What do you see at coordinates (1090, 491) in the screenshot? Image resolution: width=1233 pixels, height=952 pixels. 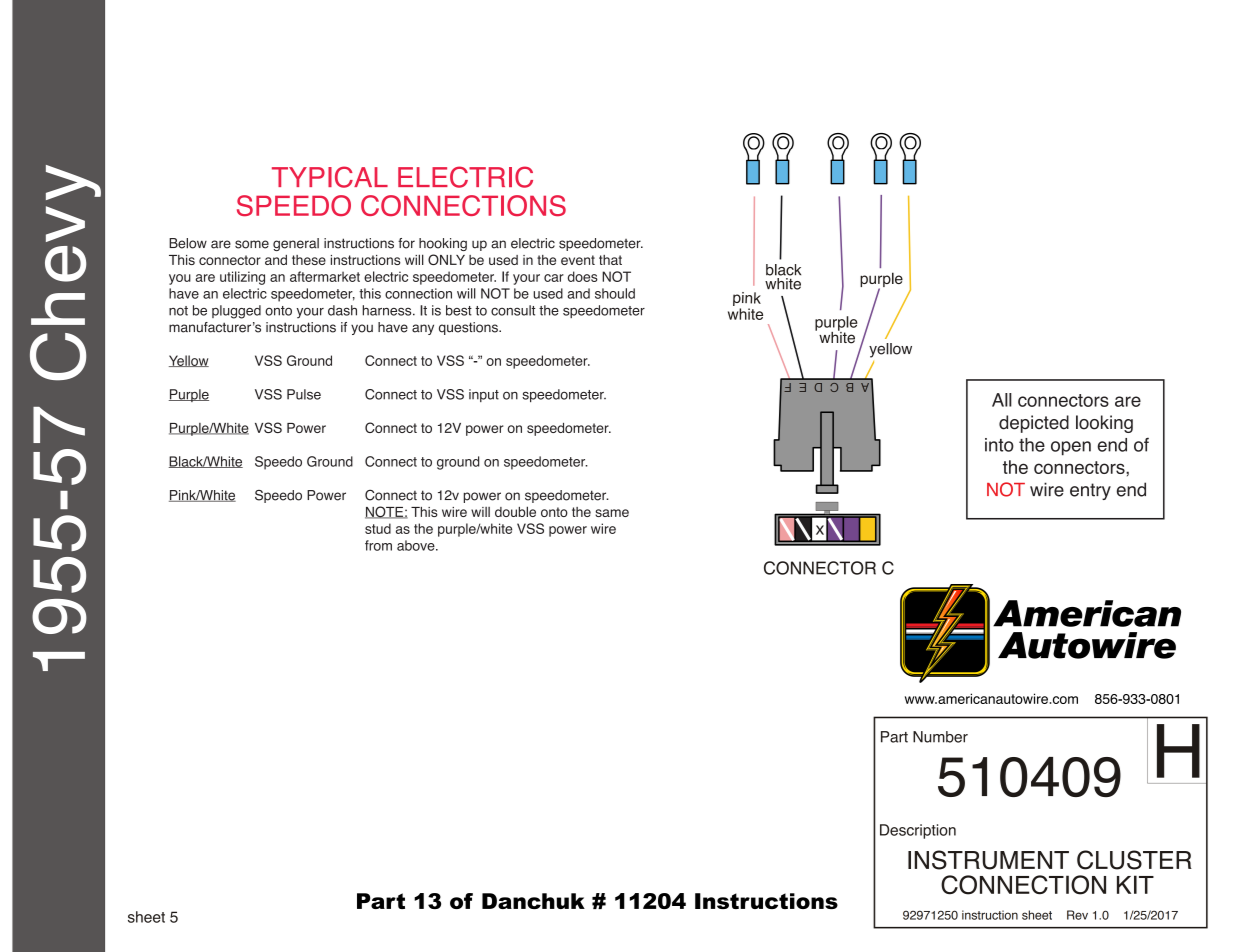 I see `entry` at bounding box center [1090, 491].
